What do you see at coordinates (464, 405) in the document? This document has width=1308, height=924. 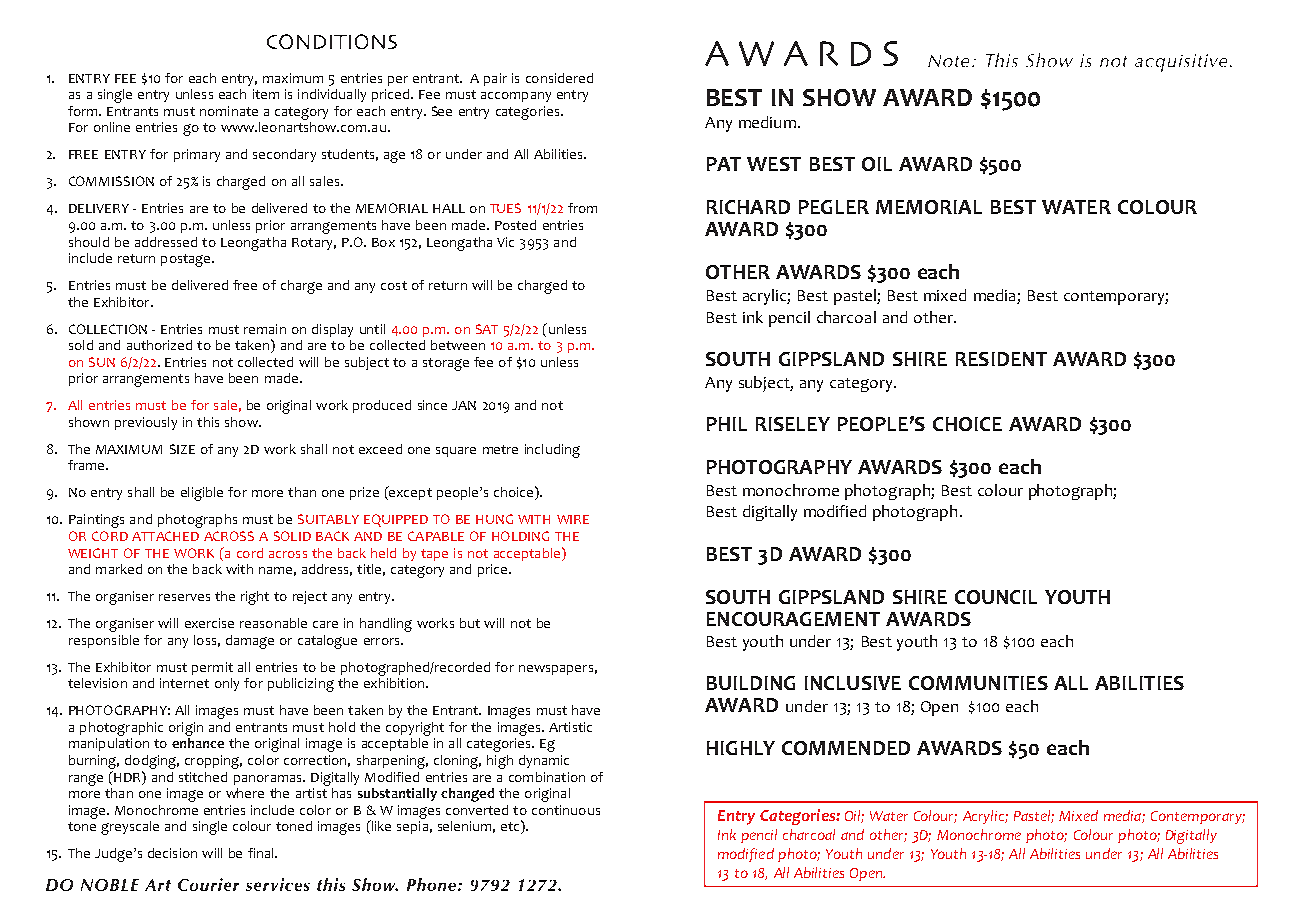 I see `JAN` at bounding box center [464, 405].
